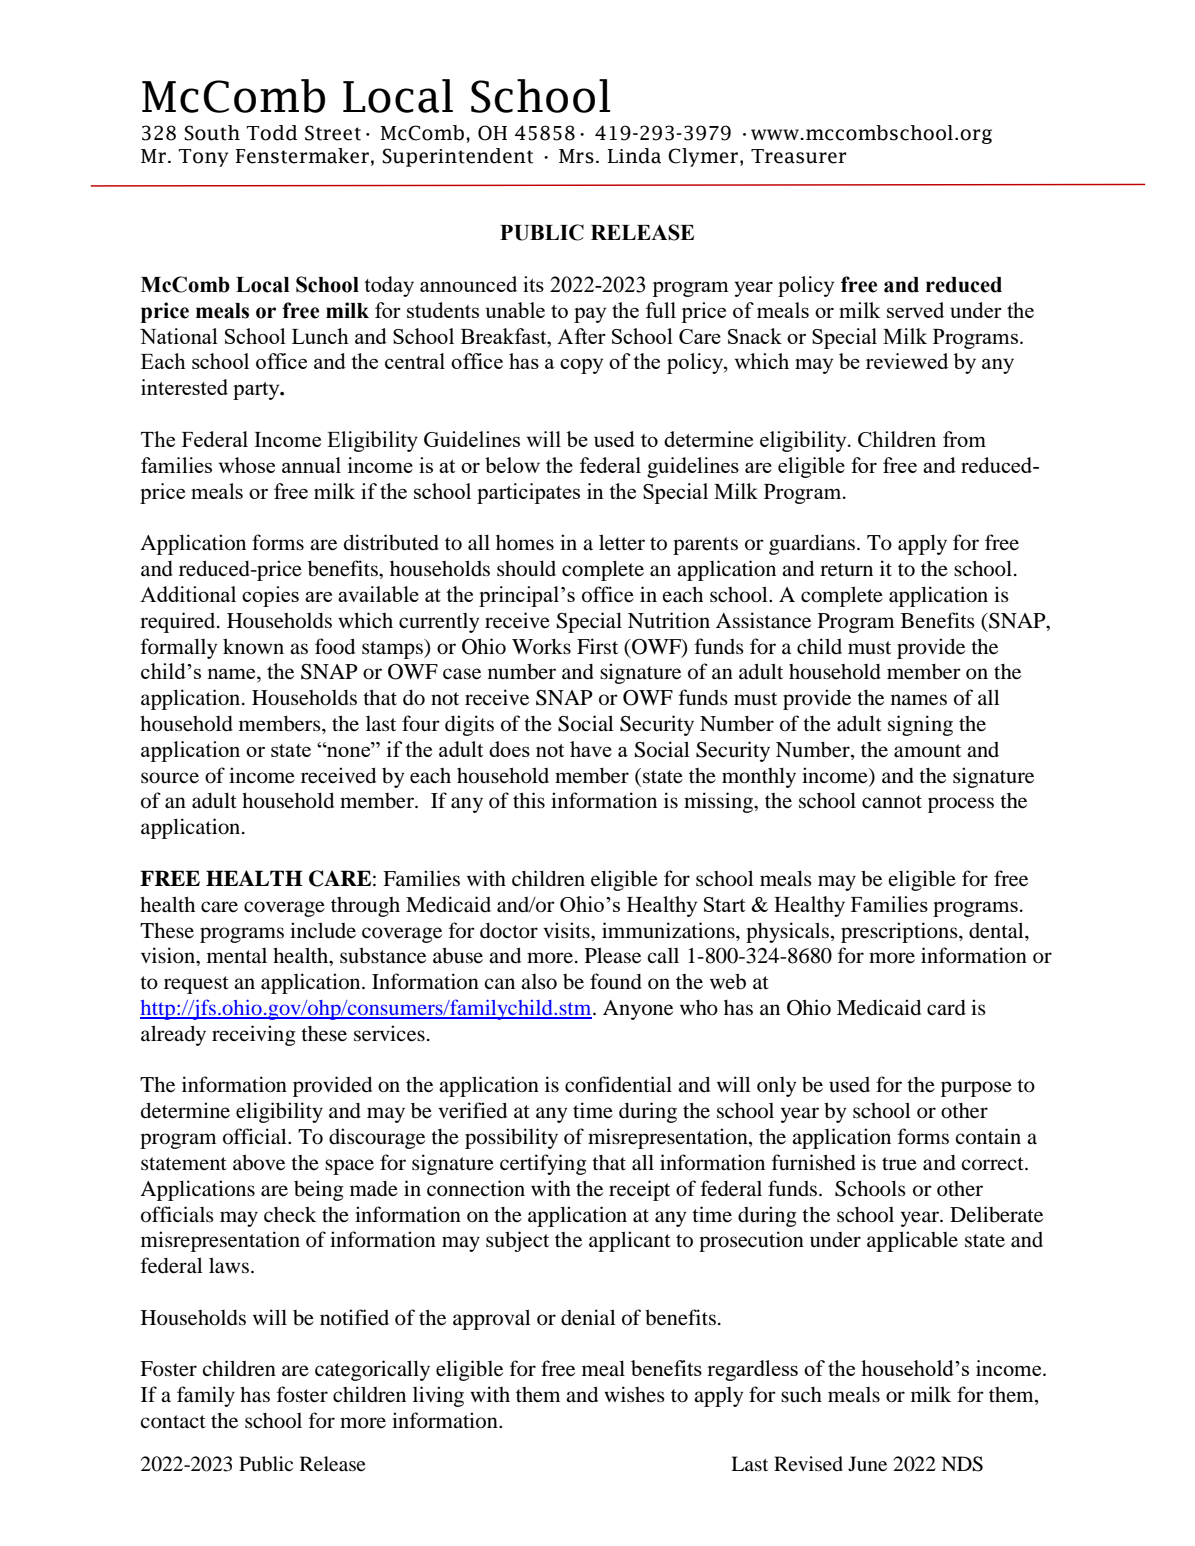 This image has width=1195, height=1546. What do you see at coordinates (576, 156) in the image?
I see `Mrs` at bounding box center [576, 156].
